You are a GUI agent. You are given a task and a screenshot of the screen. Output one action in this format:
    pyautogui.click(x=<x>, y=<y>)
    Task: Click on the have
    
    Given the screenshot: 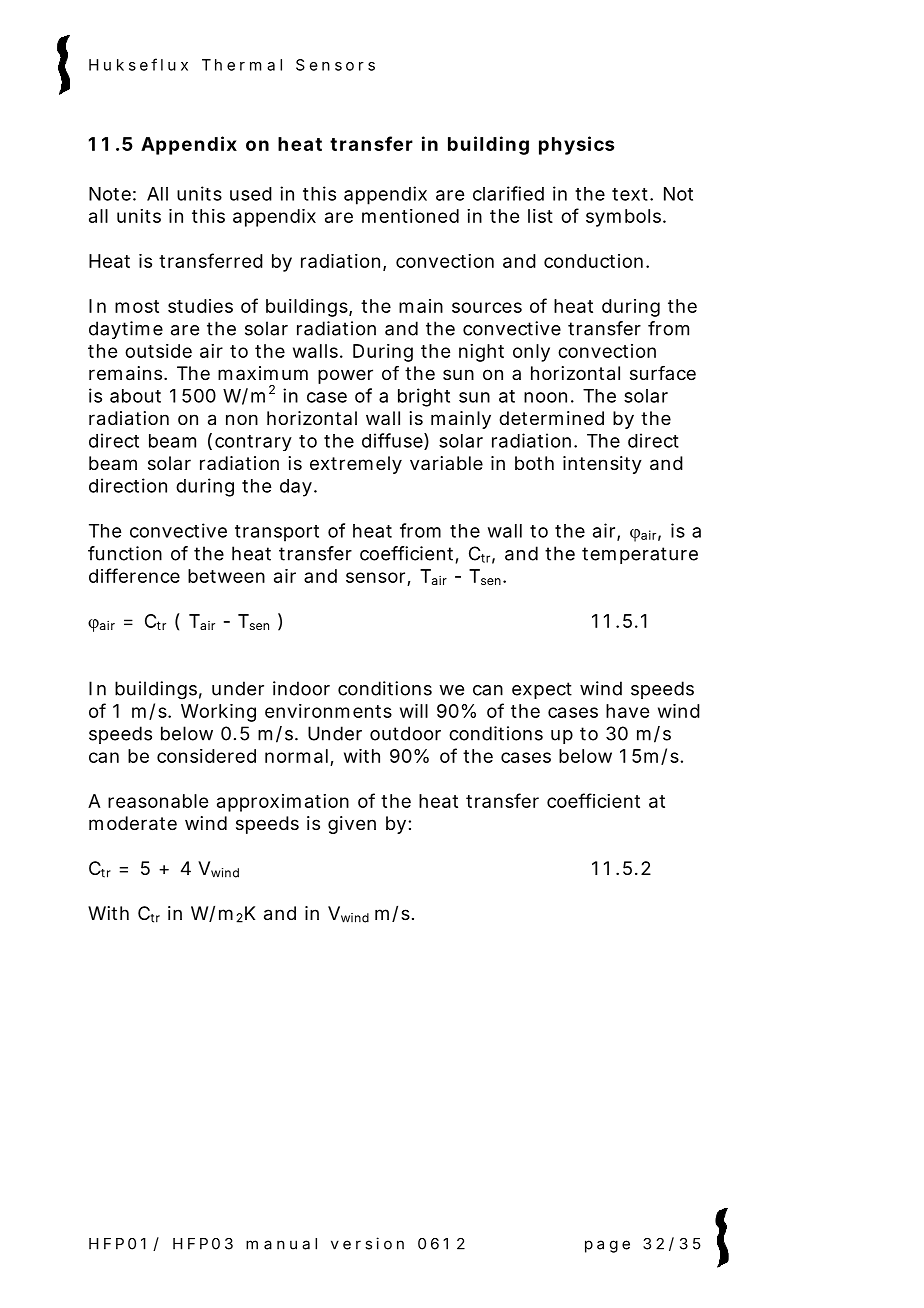 What is the action you would take?
    pyautogui.click(x=627, y=711)
